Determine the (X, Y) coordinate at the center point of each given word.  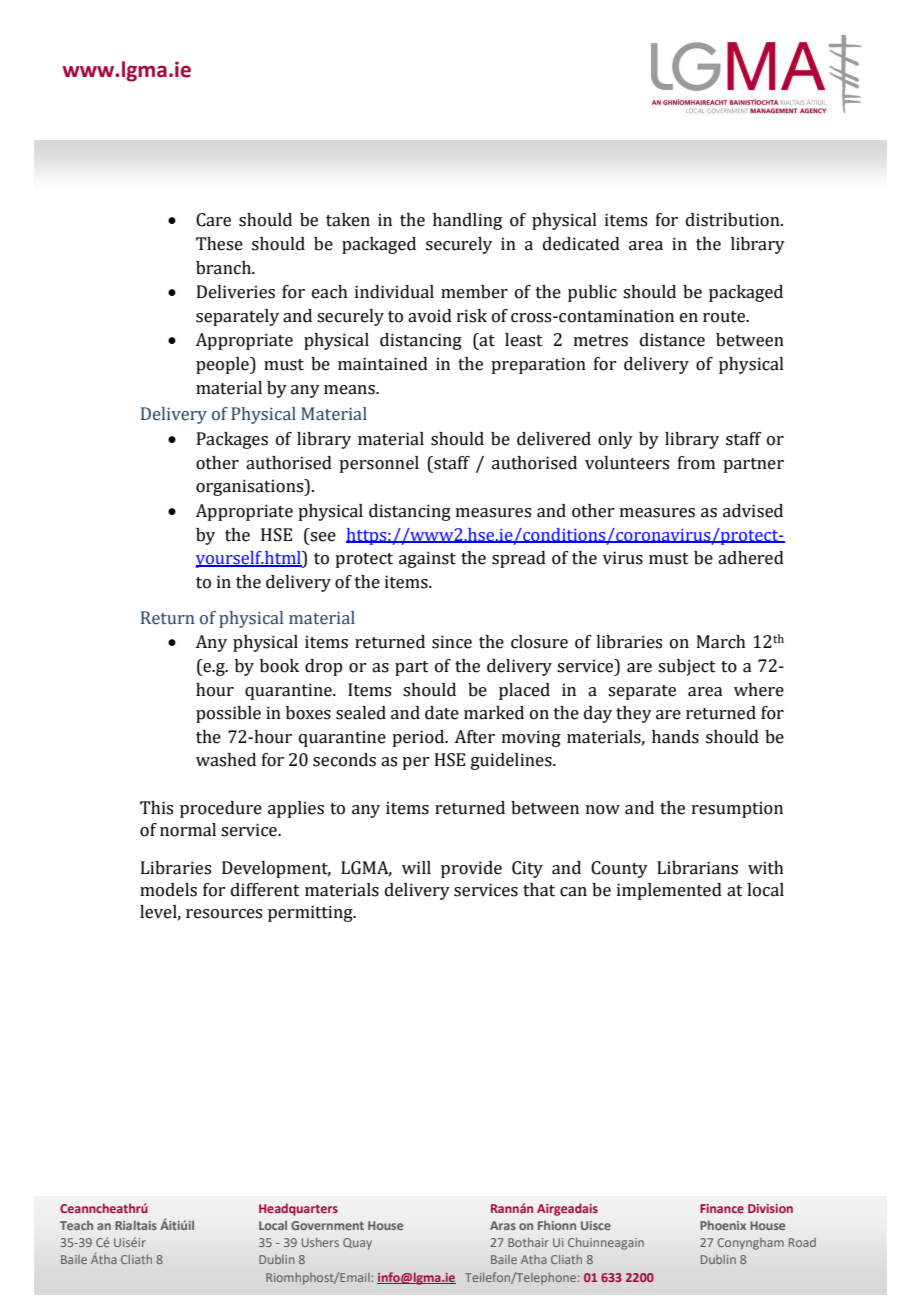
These (219, 244)
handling (467, 221)
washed (226, 760)
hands (675, 737)
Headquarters (298, 1209)
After (474, 737)
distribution (734, 220)
